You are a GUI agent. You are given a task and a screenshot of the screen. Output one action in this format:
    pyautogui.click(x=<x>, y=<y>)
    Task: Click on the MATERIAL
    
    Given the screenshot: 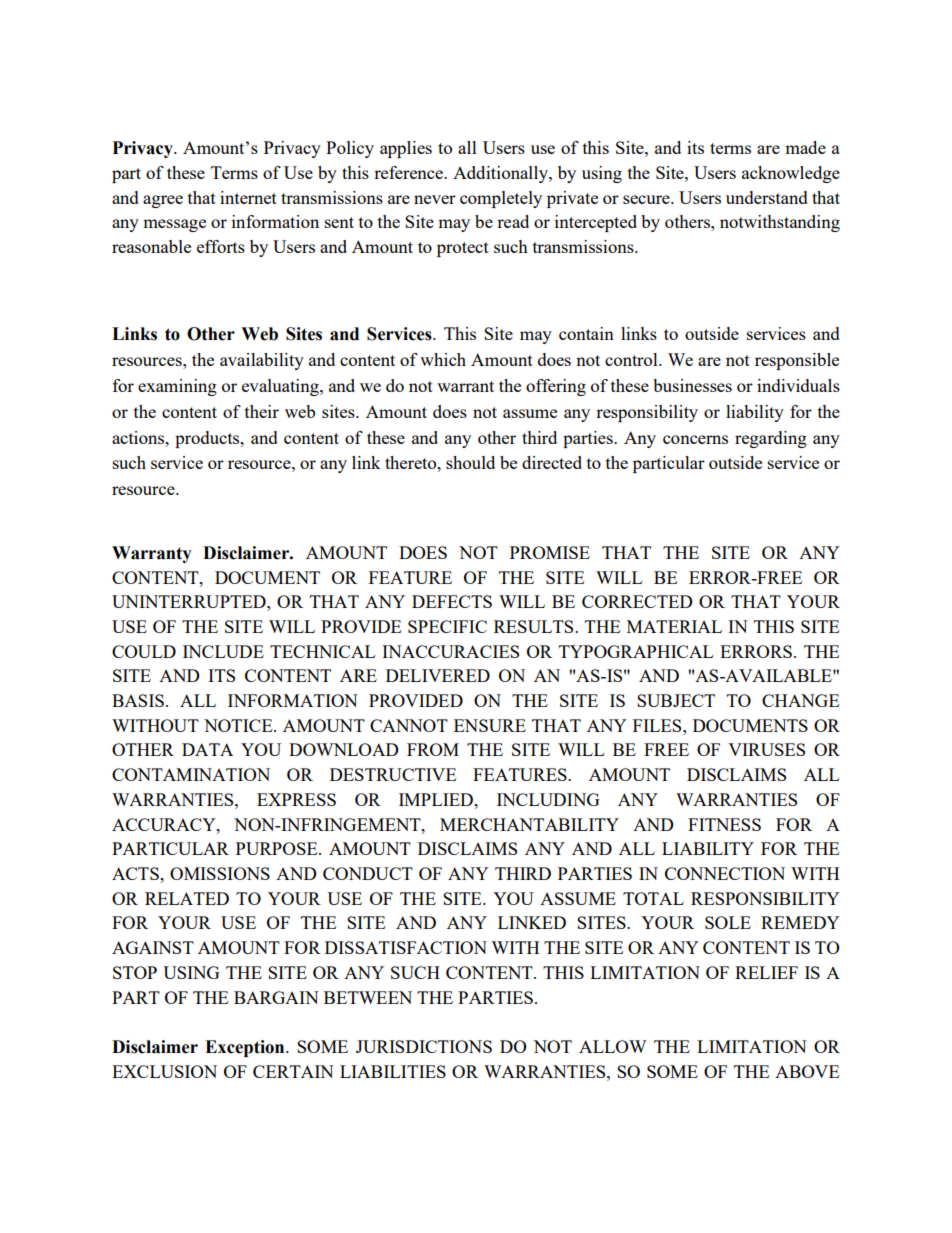 What is the action you would take?
    pyautogui.click(x=674, y=626)
